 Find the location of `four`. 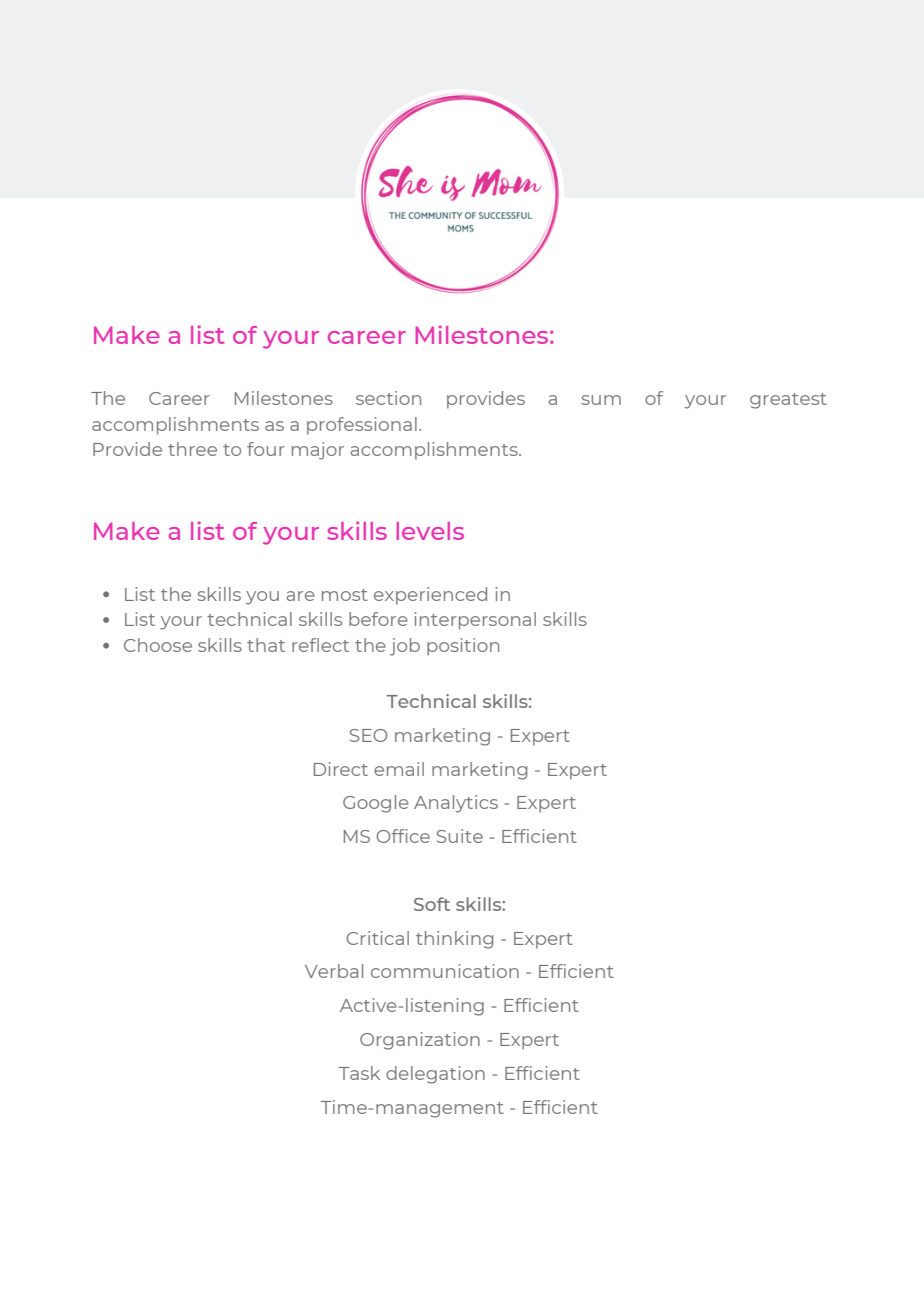

four is located at coordinates (266, 449).
